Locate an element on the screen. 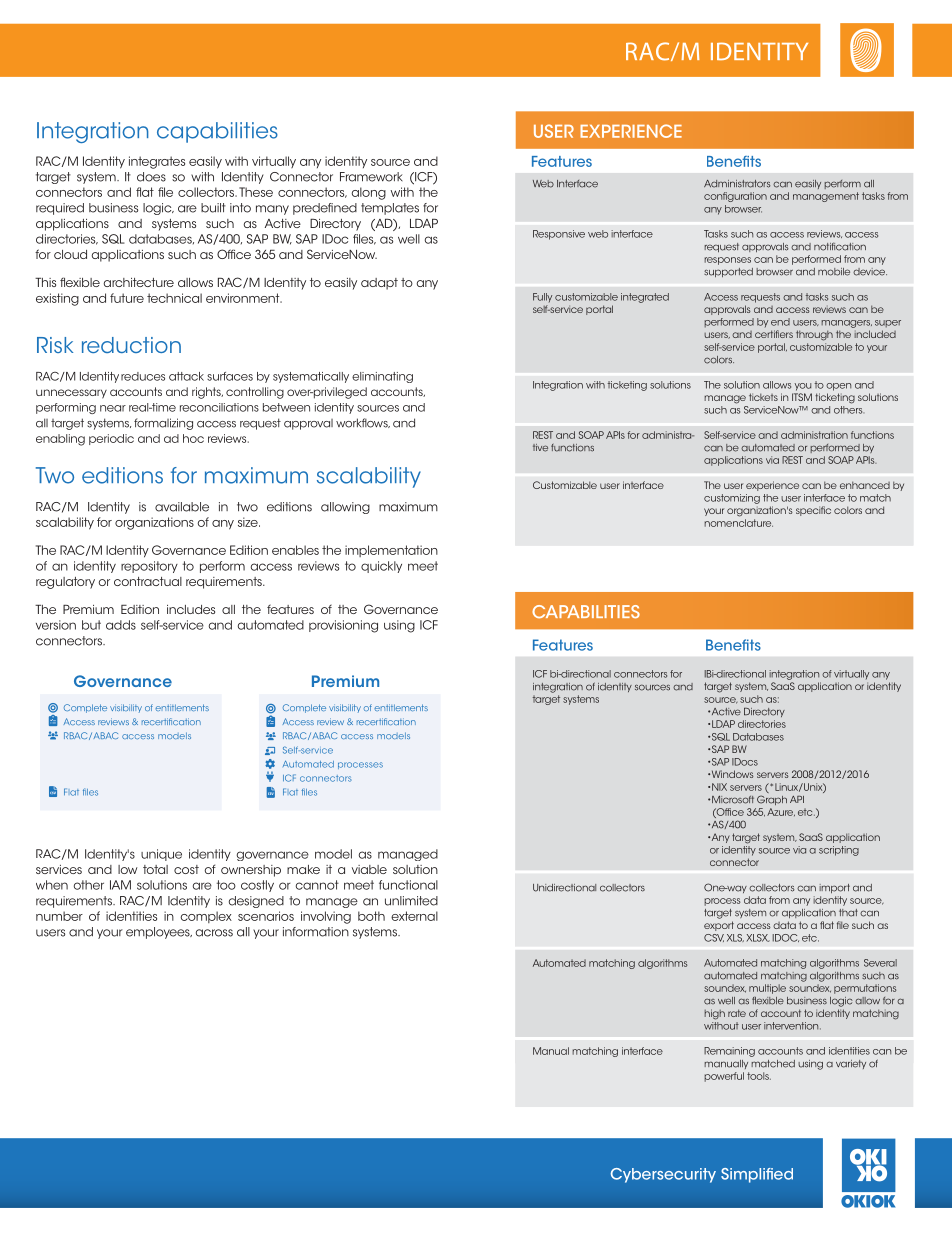  does is located at coordinates (151, 177).
